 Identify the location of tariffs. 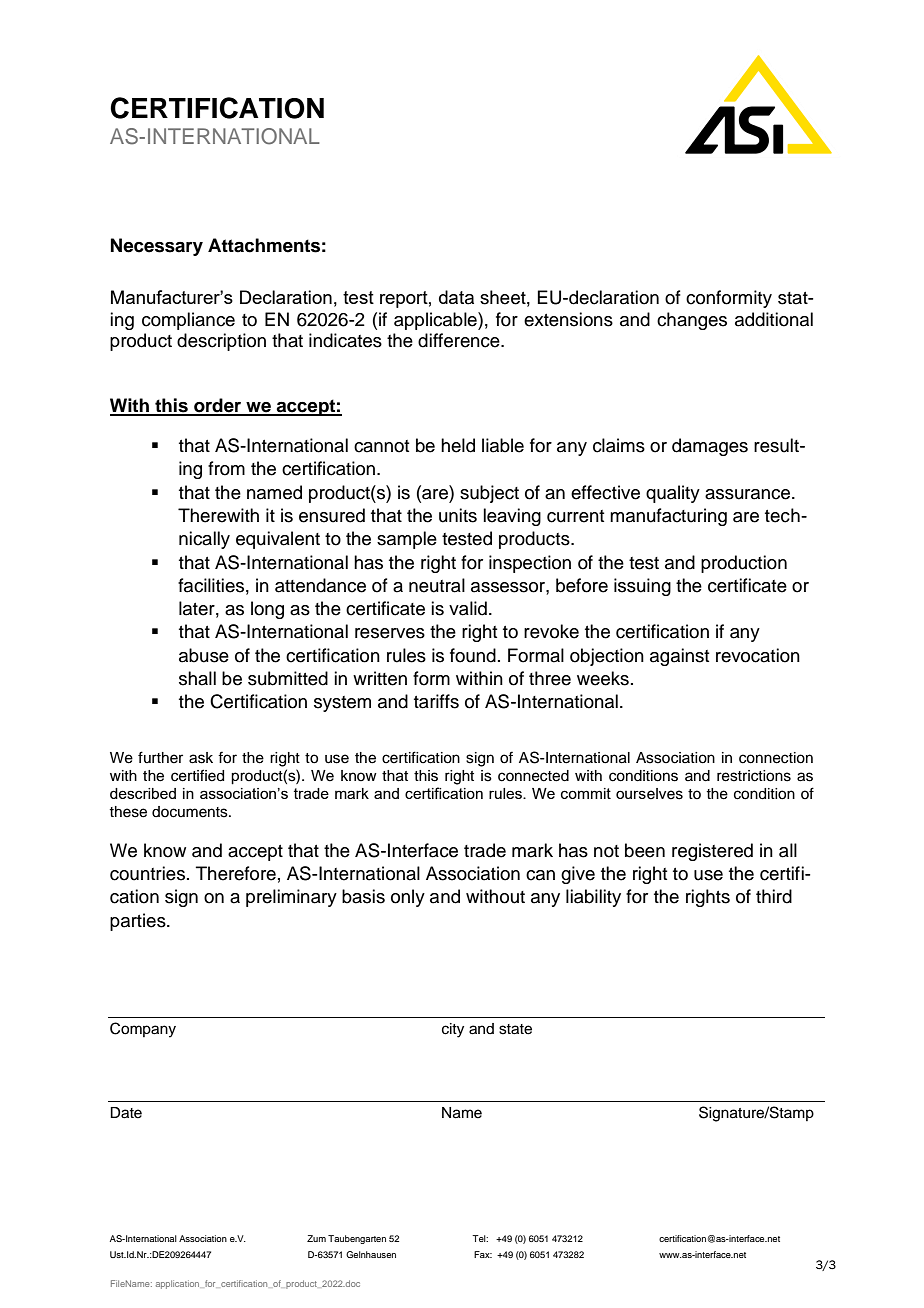
(436, 701).
